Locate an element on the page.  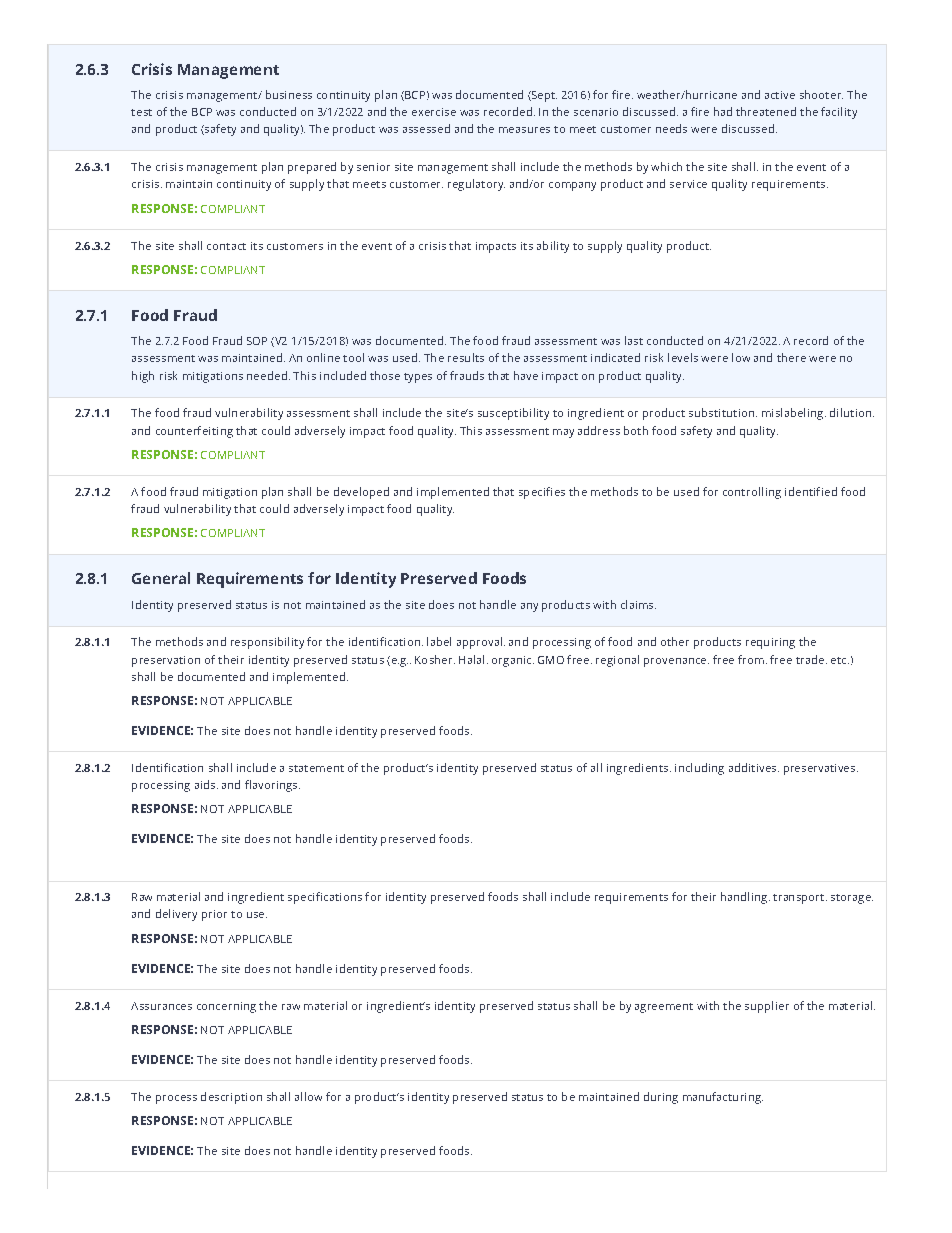
business is located at coordinates (289, 94).
